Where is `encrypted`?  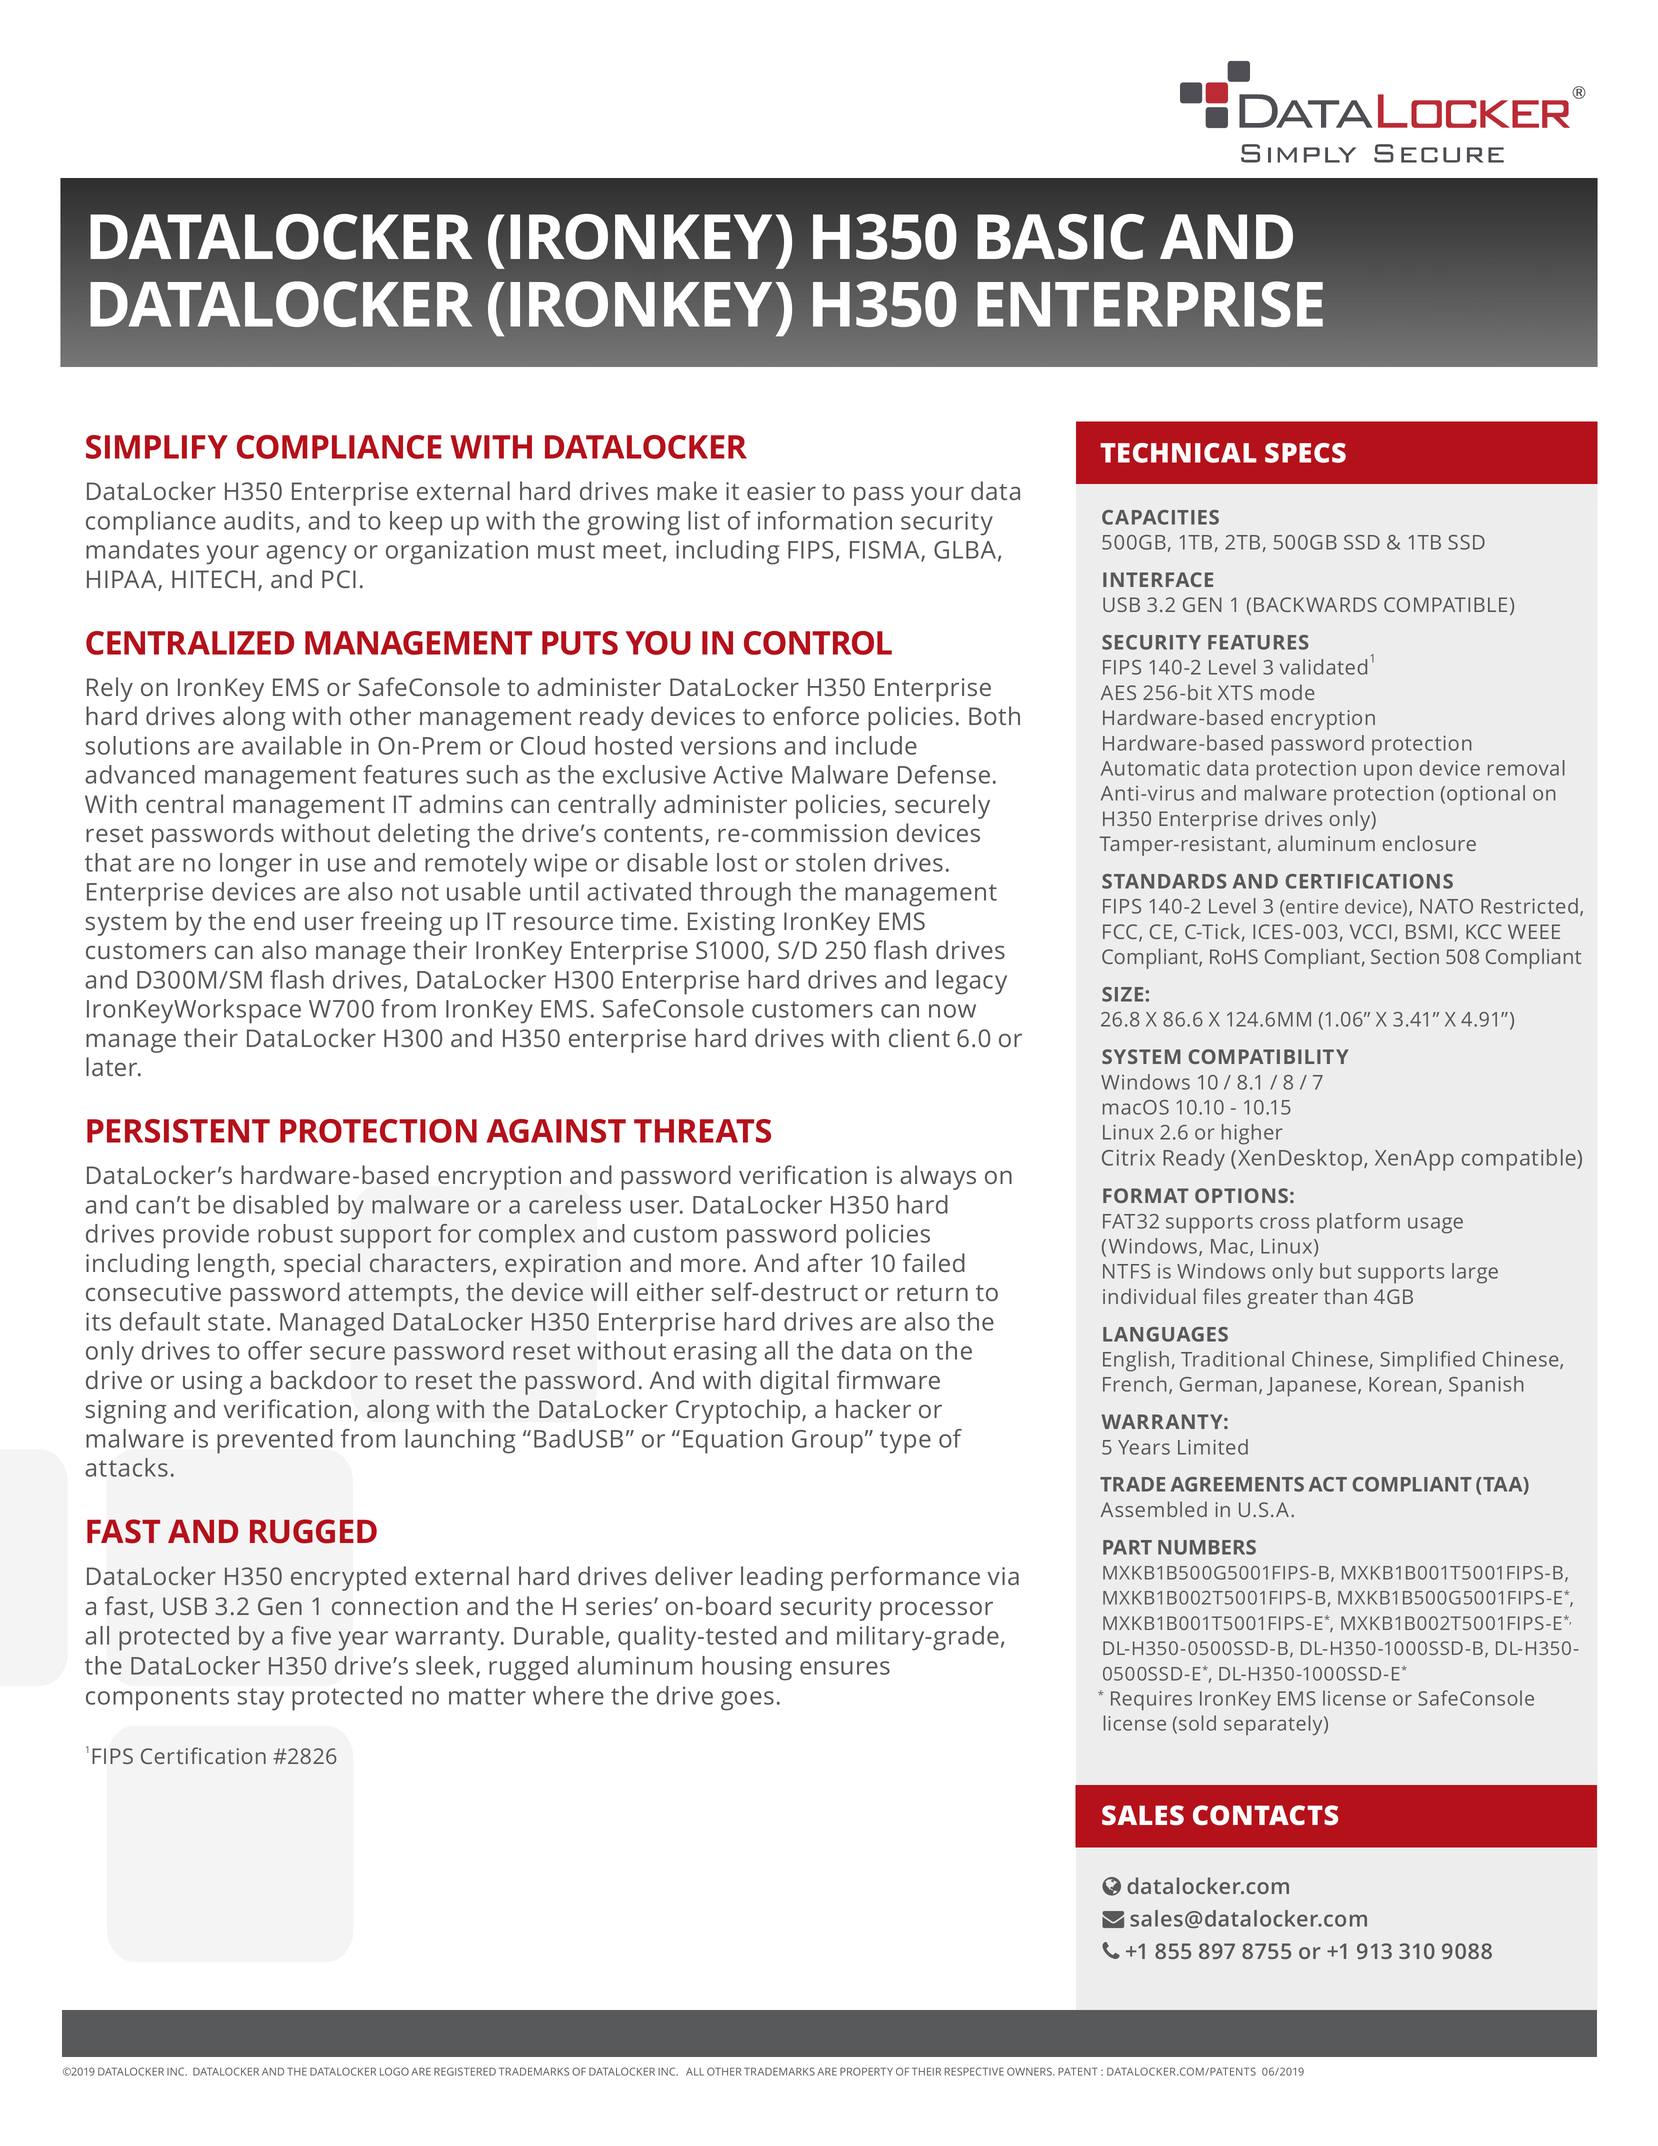
encrypted is located at coordinates (348, 1578).
